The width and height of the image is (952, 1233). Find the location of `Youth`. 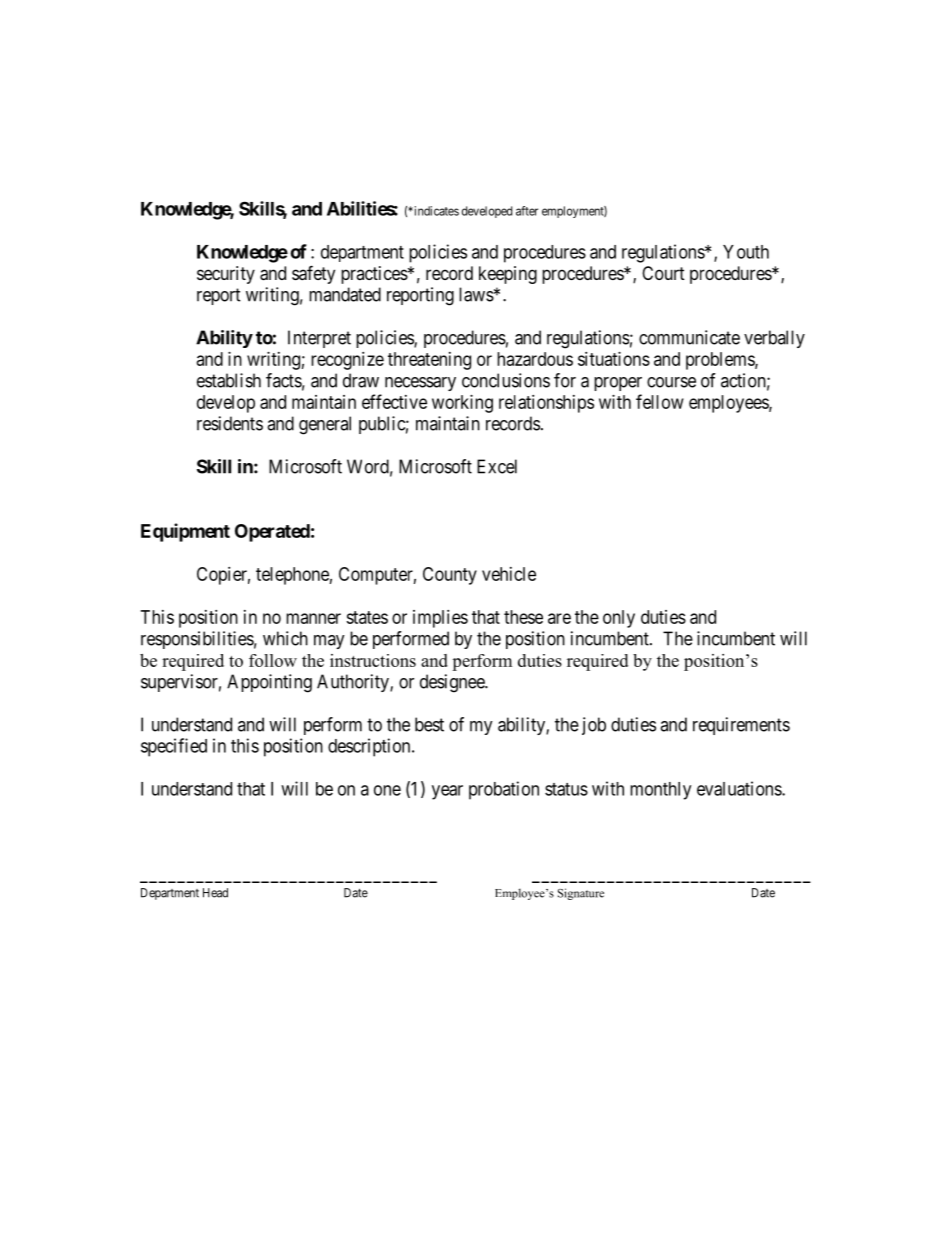

Youth is located at coordinates (746, 252).
